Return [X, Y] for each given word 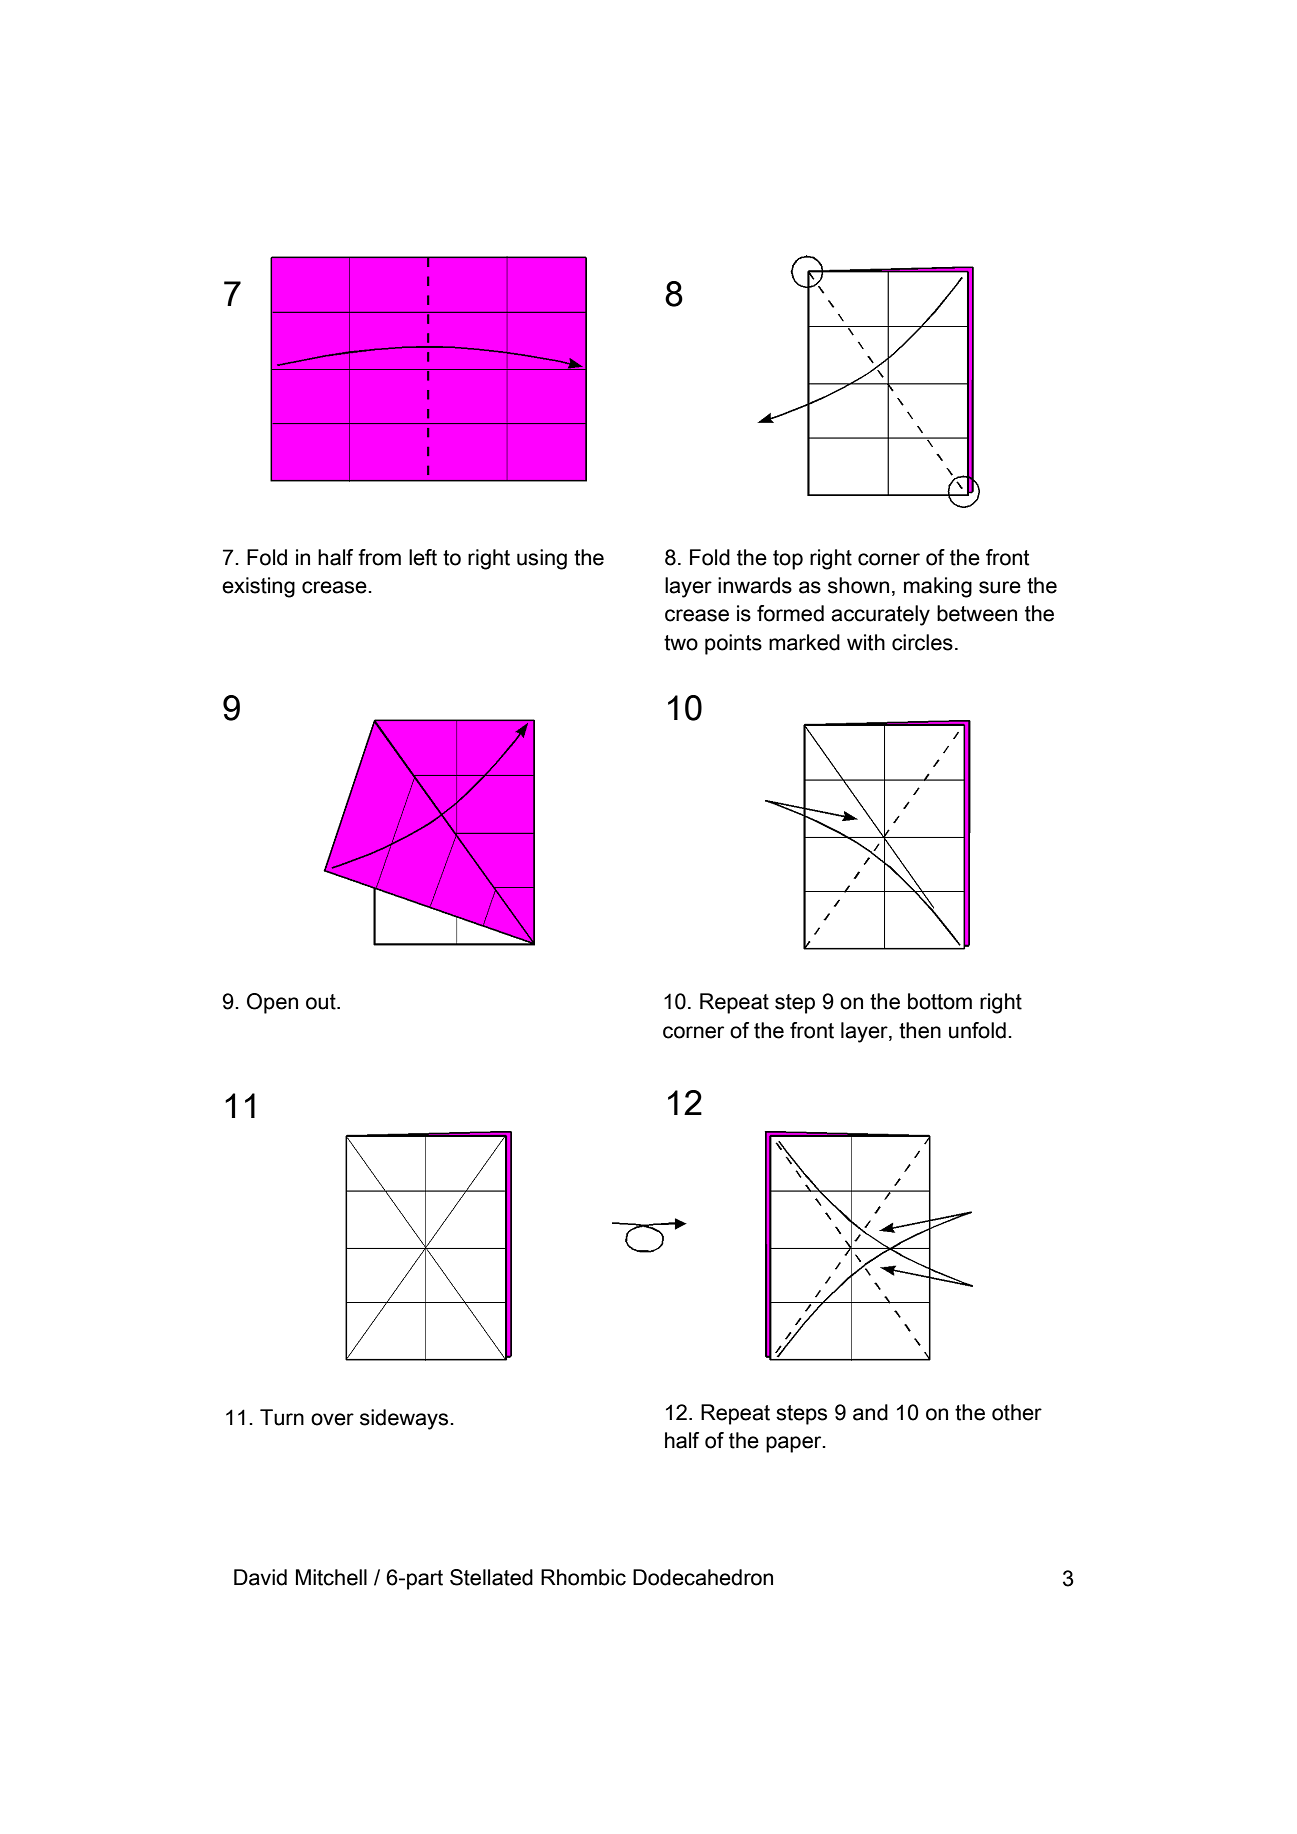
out [322, 1002]
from [379, 557]
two [681, 643]
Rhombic [583, 1577]
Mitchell [331, 1577]
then [920, 1030]
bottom [940, 1001]
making [938, 587]
